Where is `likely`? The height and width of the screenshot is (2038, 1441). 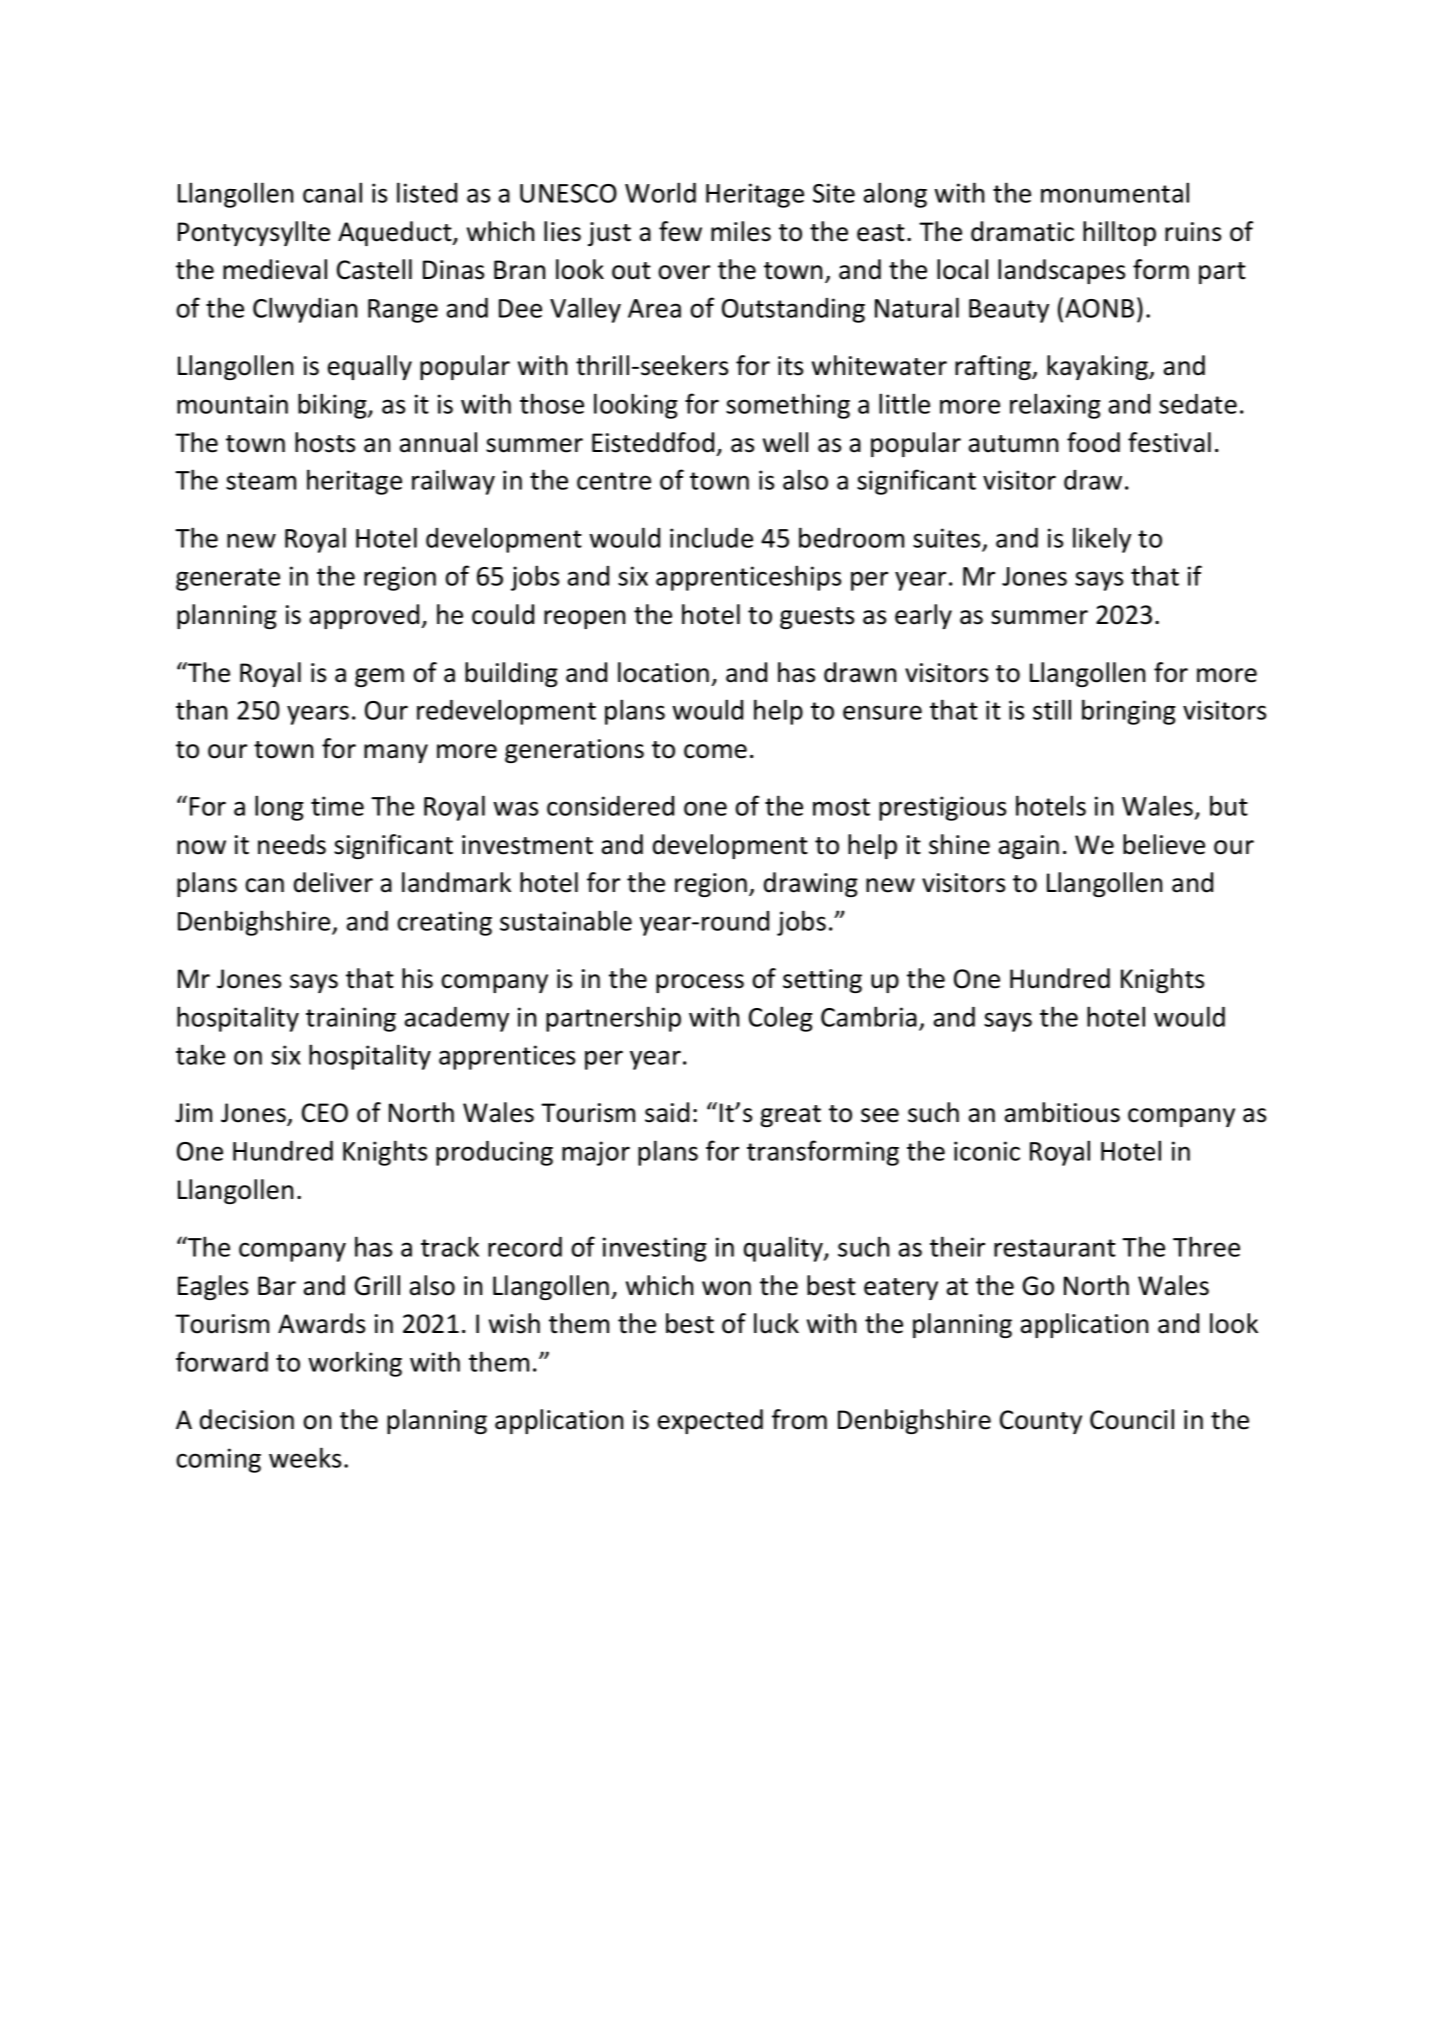 likely is located at coordinates (1102, 540).
